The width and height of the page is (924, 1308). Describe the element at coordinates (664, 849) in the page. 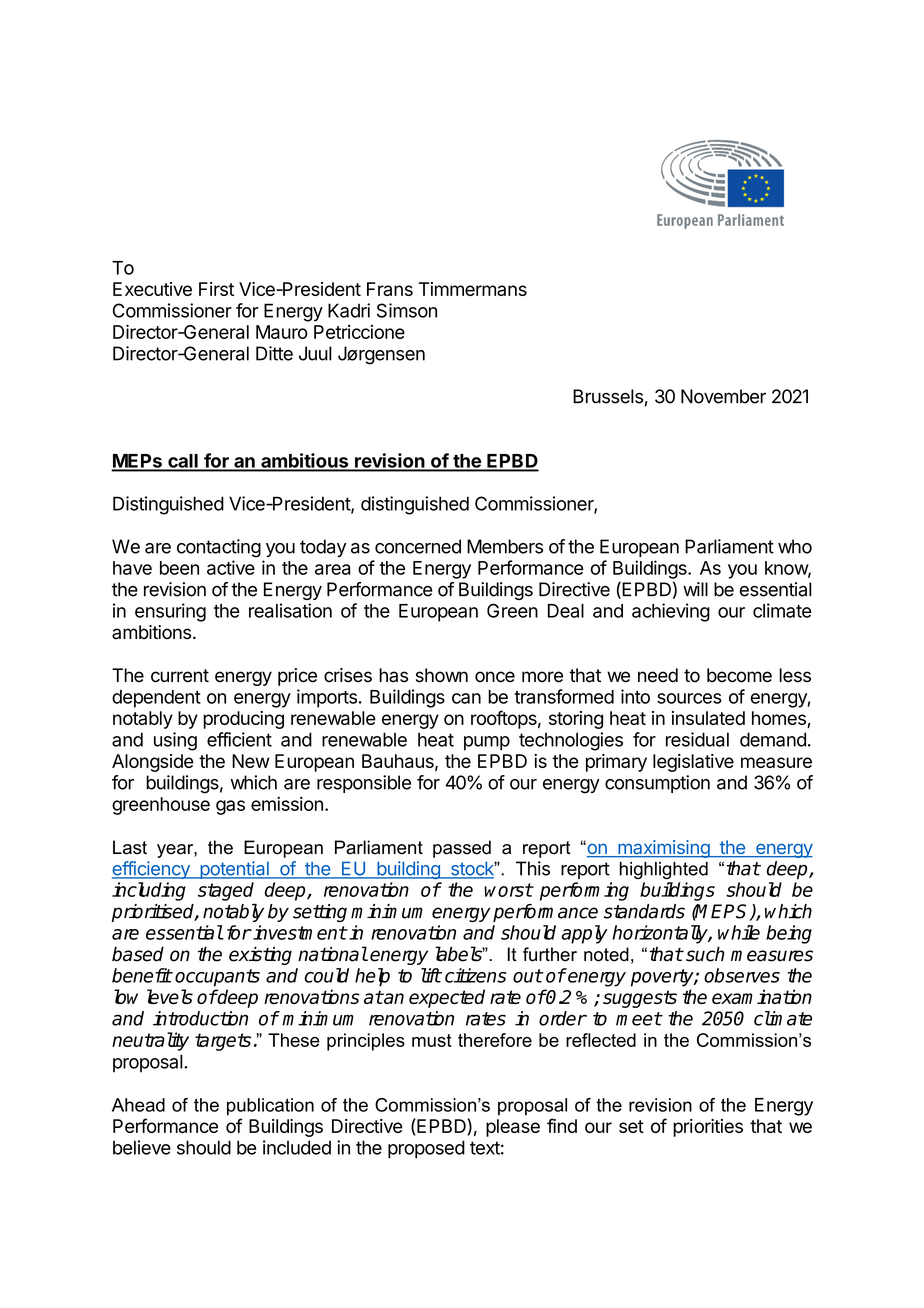

I see `maximising` at that location.
